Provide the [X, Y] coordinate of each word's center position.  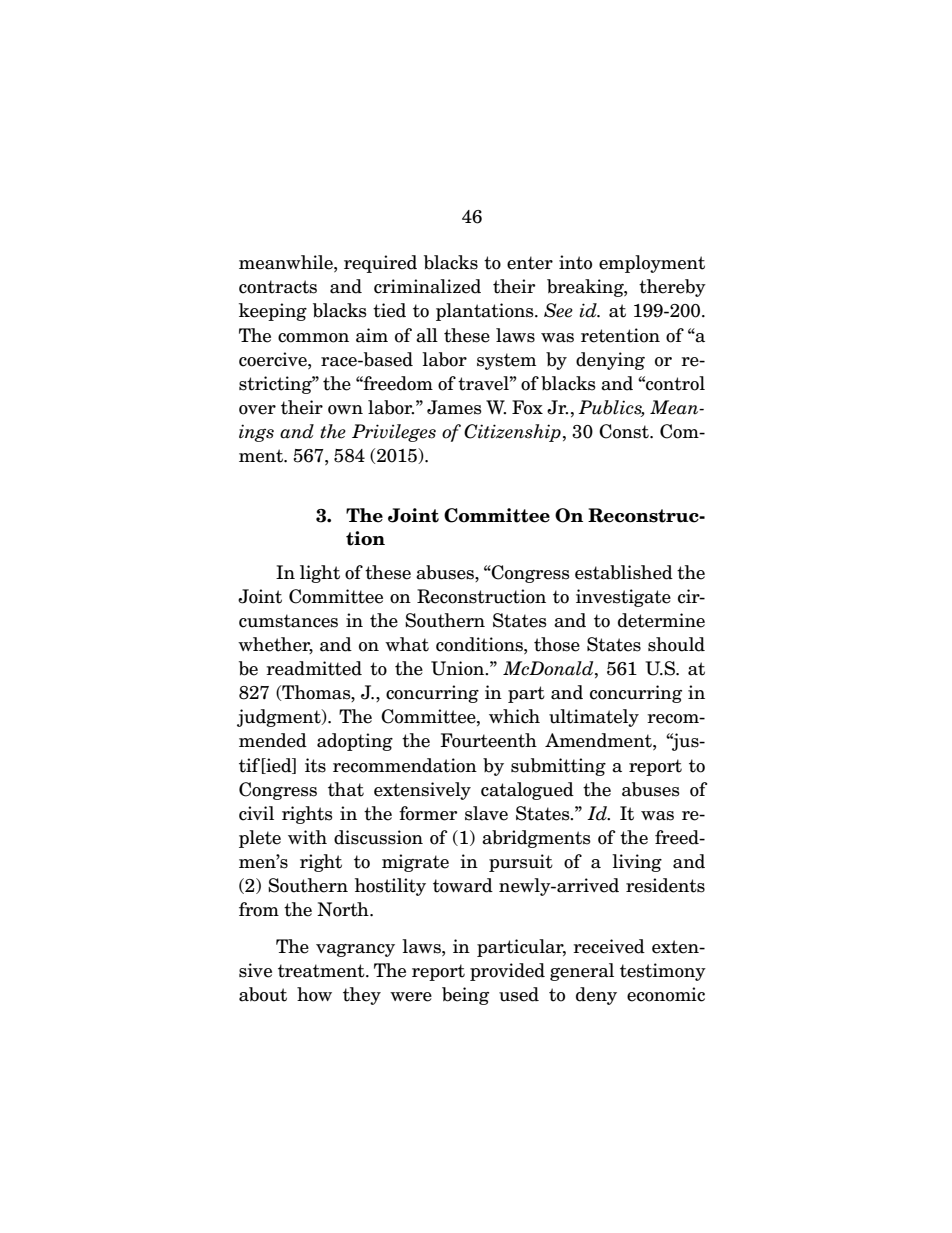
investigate [623, 598]
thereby [672, 288]
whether [275, 645]
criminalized [427, 286]
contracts [278, 287]
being [465, 996]
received [609, 946]
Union [459, 668]
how [314, 994]
